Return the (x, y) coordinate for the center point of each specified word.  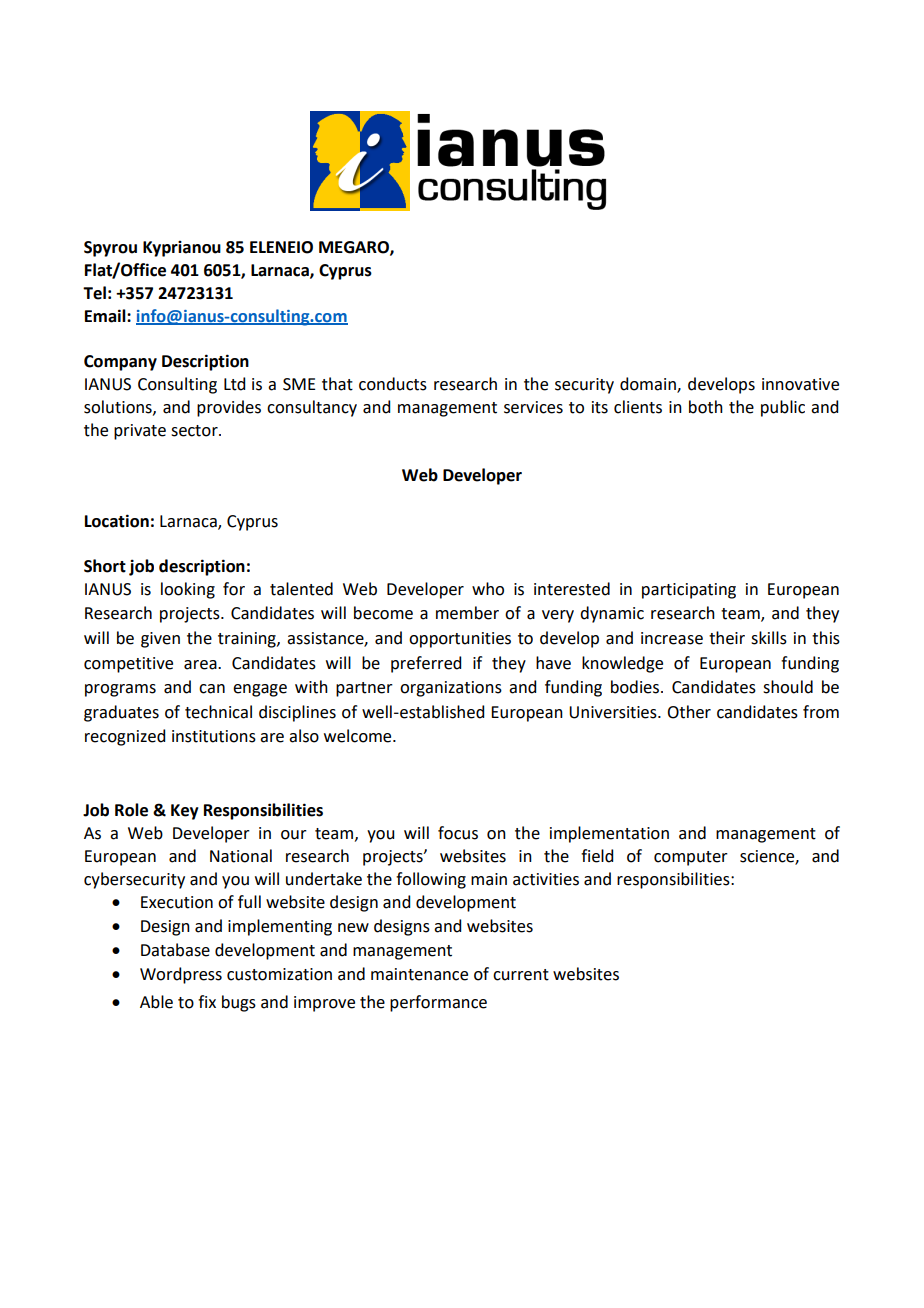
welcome (359, 736)
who (488, 589)
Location (117, 521)
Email (106, 316)
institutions (214, 736)
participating (689, 591)
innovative (800, 384)
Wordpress (181, 975)
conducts (393, 384)
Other (689, 712)
